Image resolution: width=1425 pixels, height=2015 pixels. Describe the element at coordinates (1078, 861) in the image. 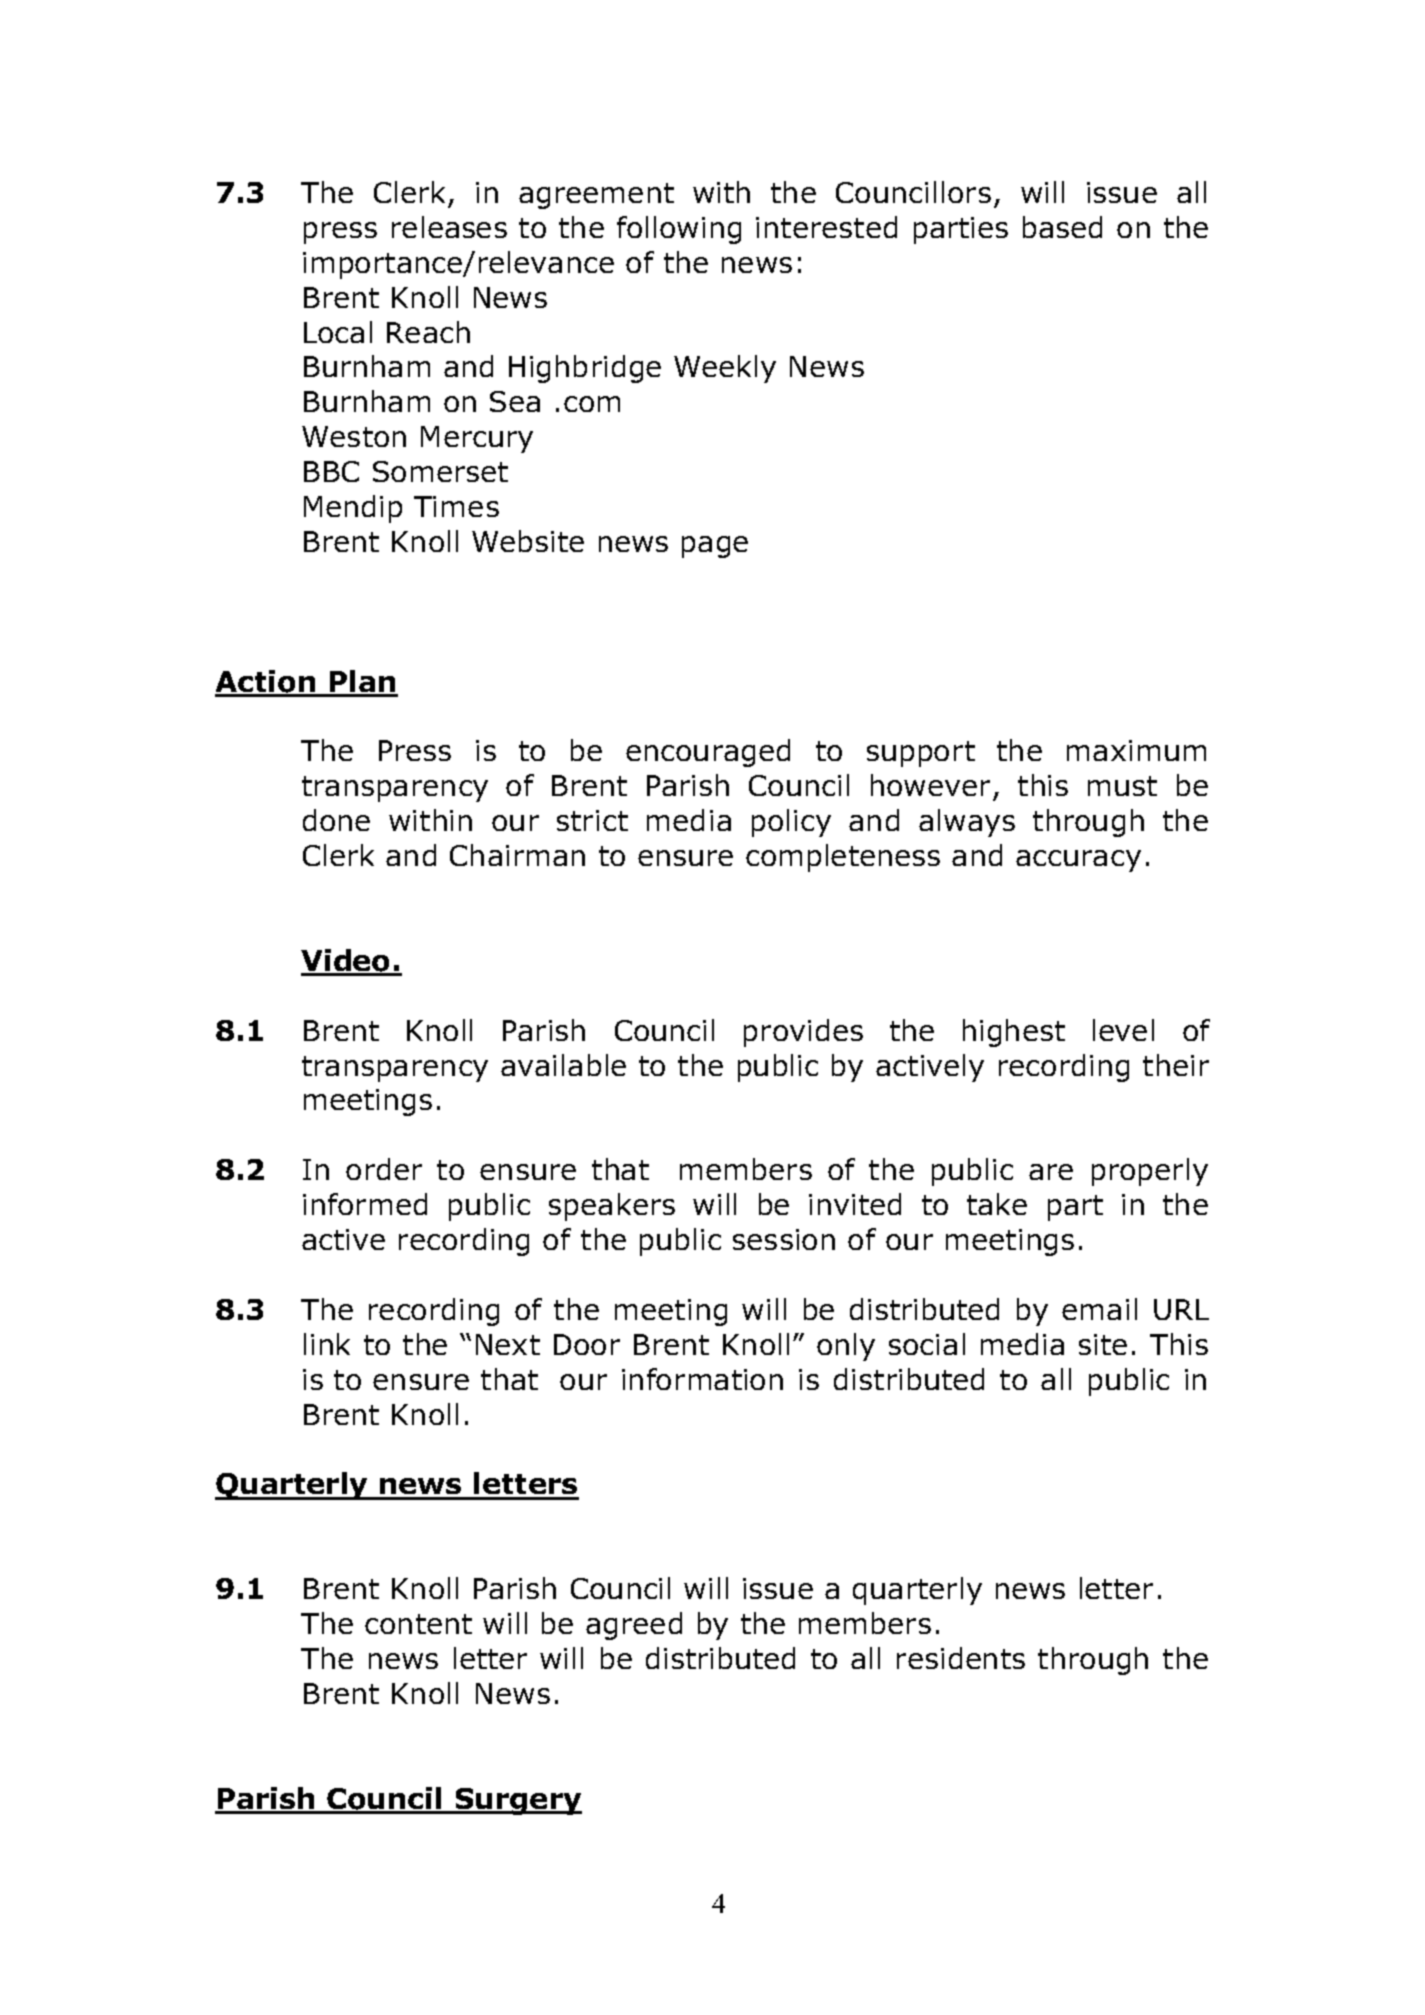

I see `accuracy` at that location.
